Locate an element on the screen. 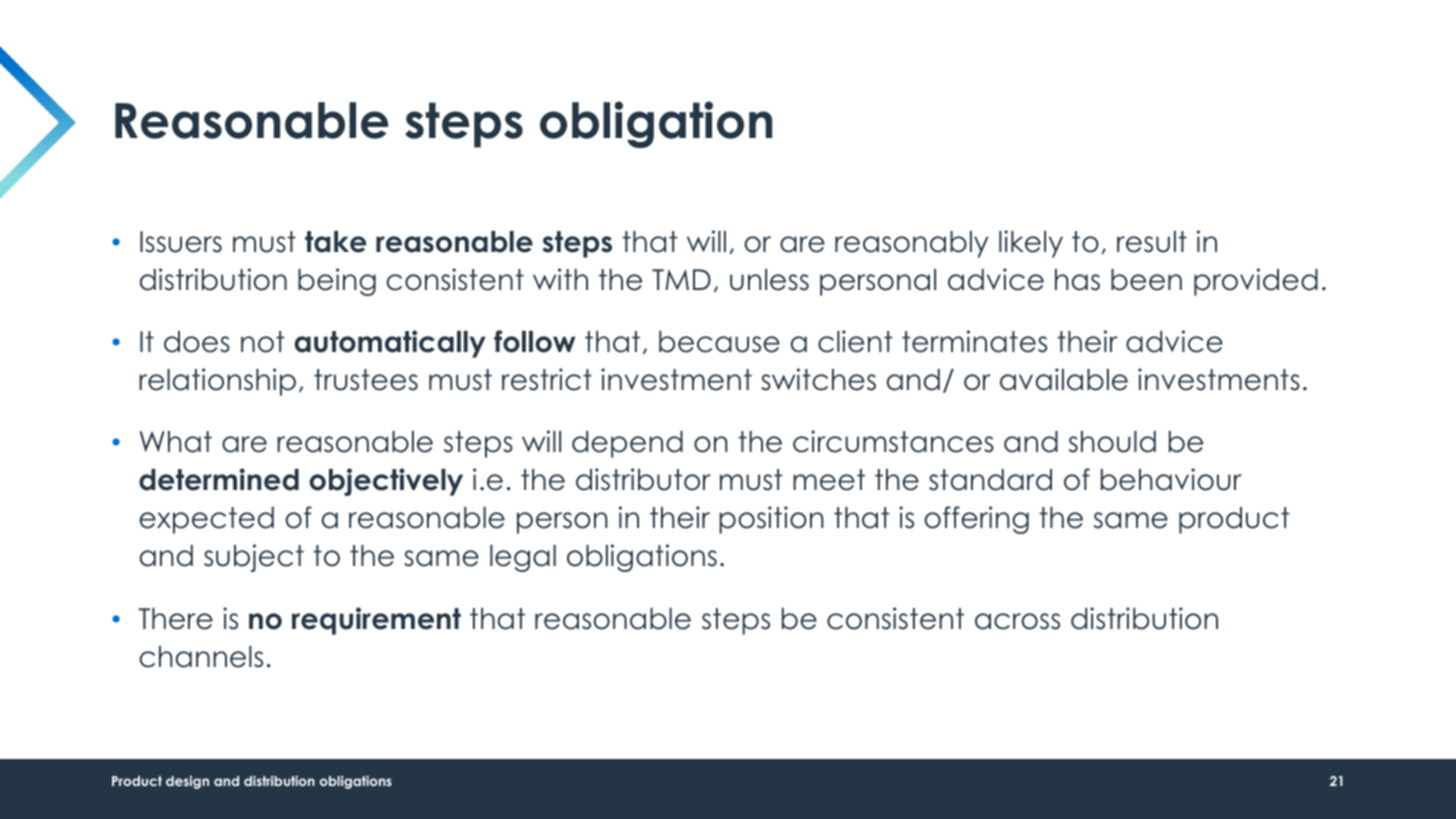 Image resolution: width=1456 pixels, height=819 pixels. across is located at coordinates (1017, 621).
